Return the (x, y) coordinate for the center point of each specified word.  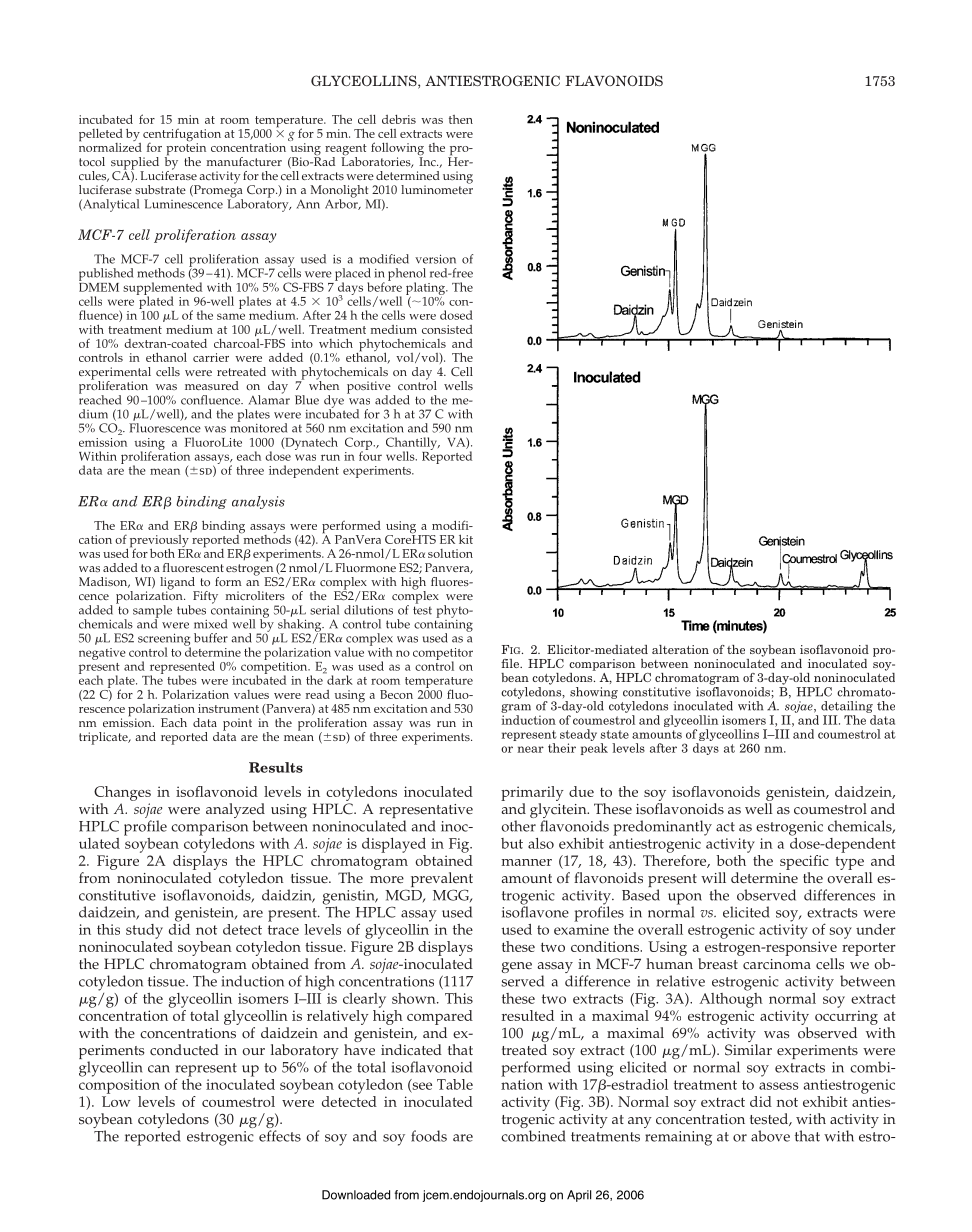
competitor (443, 655)
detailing (847, 707)
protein (185, 149)
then (461, 119)
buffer (211, 638)
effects (280, 1136)
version (435, 259)
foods (429, 1136)
